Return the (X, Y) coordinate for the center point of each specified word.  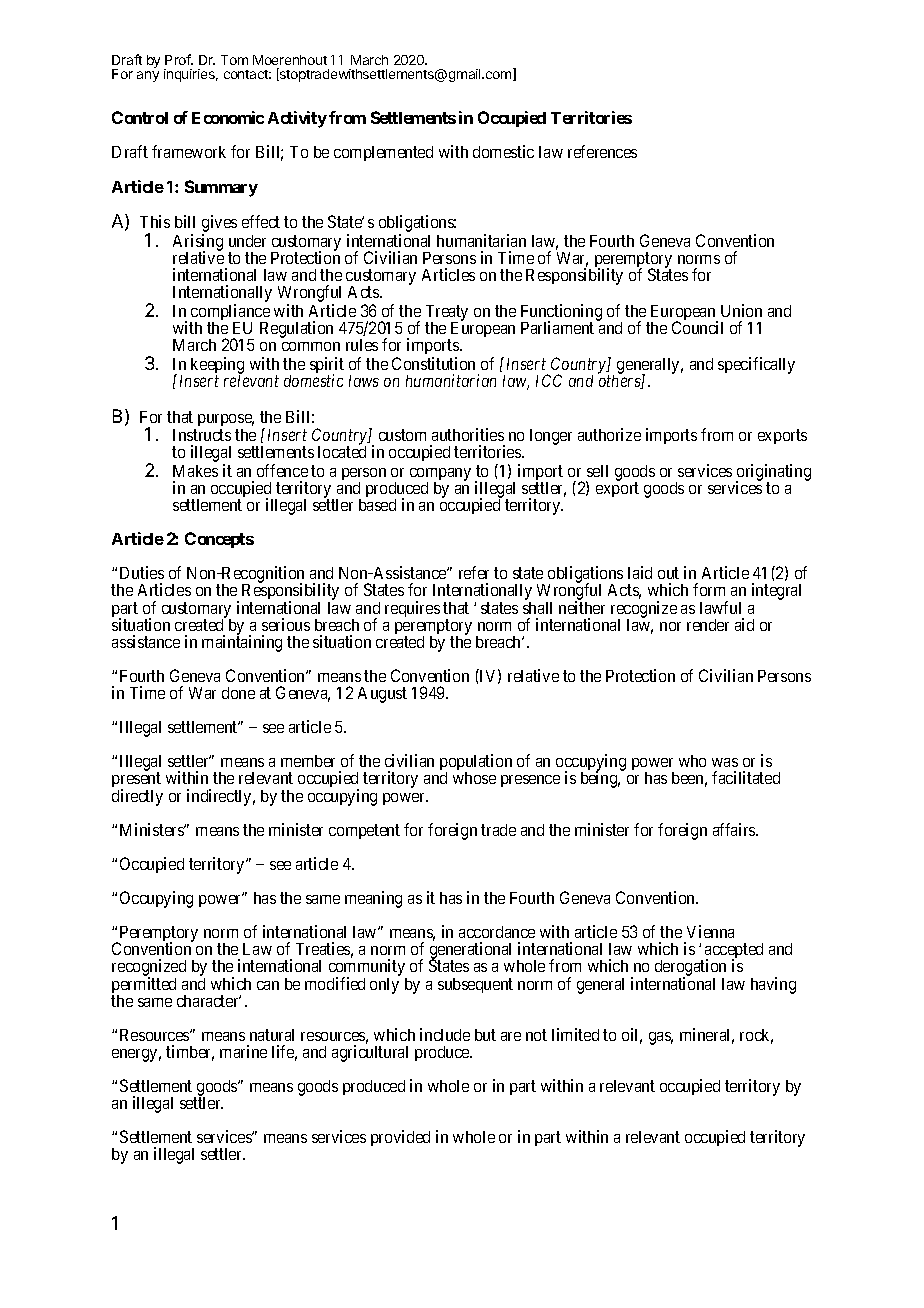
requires (412, 609)
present (136, 782)
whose (474, 778)
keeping (217, 366)
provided (400, 1138)
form (709, 589)
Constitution (433, 363)
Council (697, 327)
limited (575, 1034)
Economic (228, 117)
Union (741, 310)
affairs (735, 829)
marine (243, 1051)
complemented (383, 153)
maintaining (242, 643)
